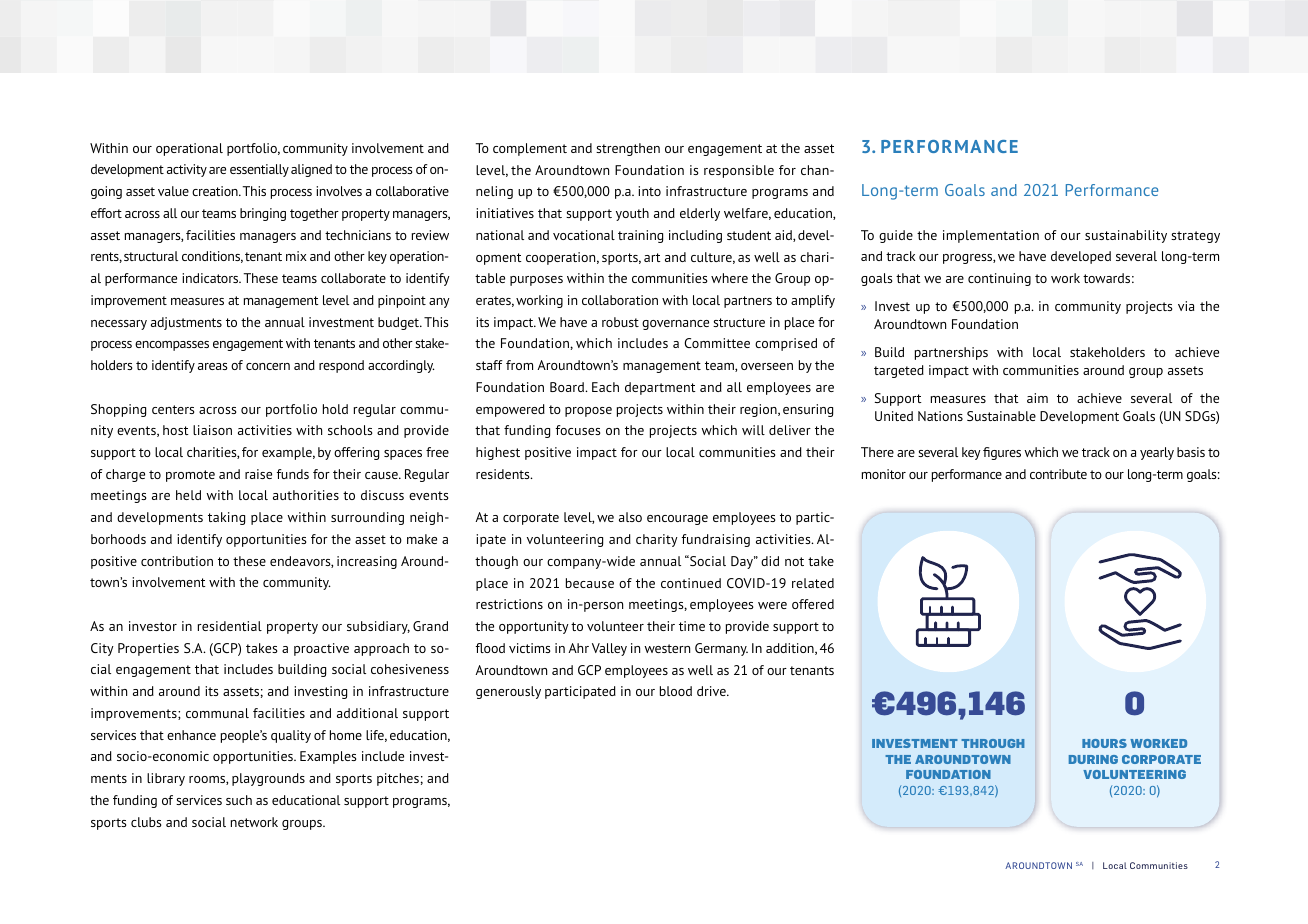  What do you see at coordinates (1126, 236) in the screenshot?
I see `sustainability` at bounding box center [1126, 236].
